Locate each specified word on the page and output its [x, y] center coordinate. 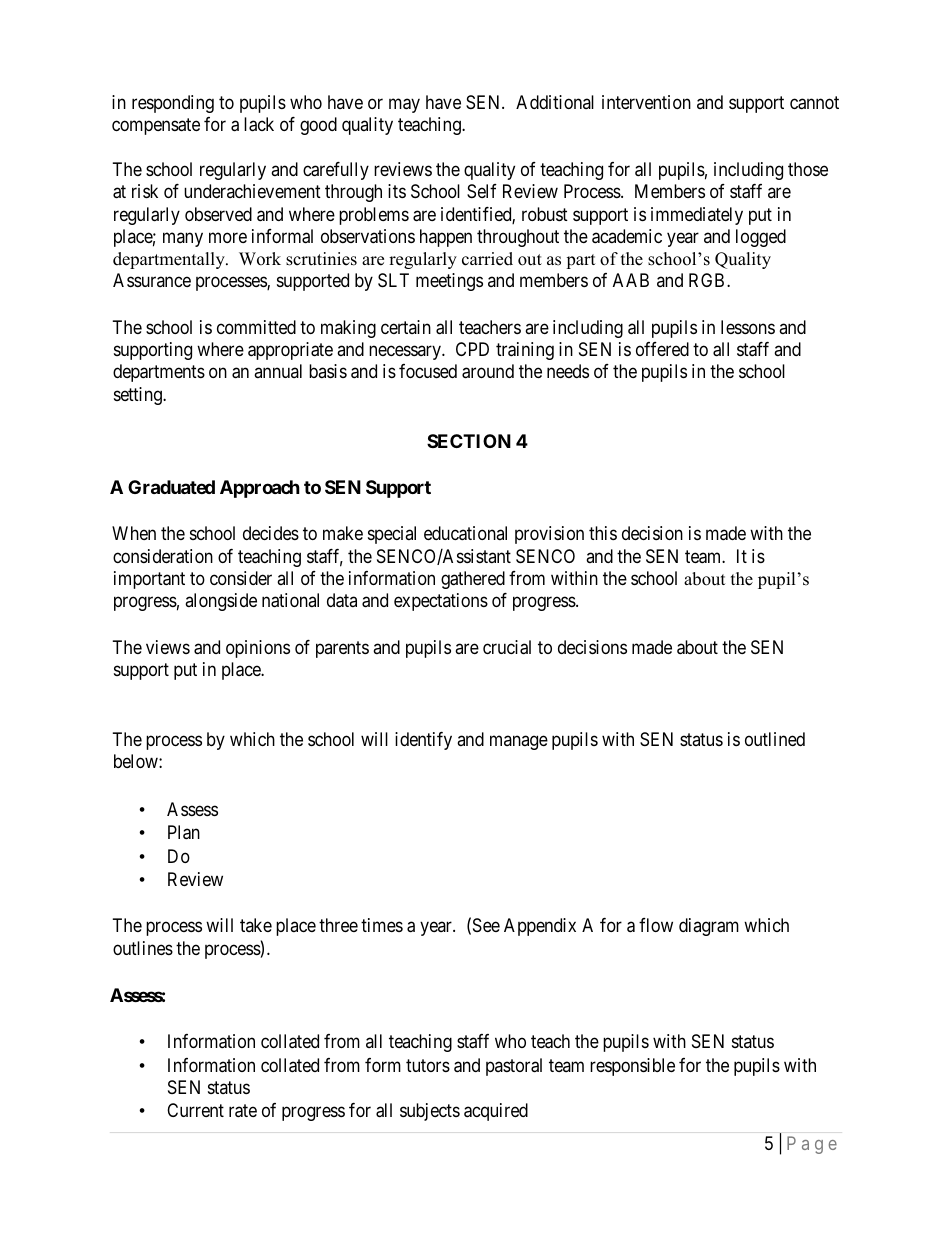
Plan [184, 832]
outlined [775, 739]
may [404, 105]
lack [259, 124]
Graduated [171, 487]
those [808, 169]
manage [519, 742]
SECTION [469, 441]
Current [195, 1110]
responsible [632, 1067]
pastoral [514, 1067]
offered [662, 349]
